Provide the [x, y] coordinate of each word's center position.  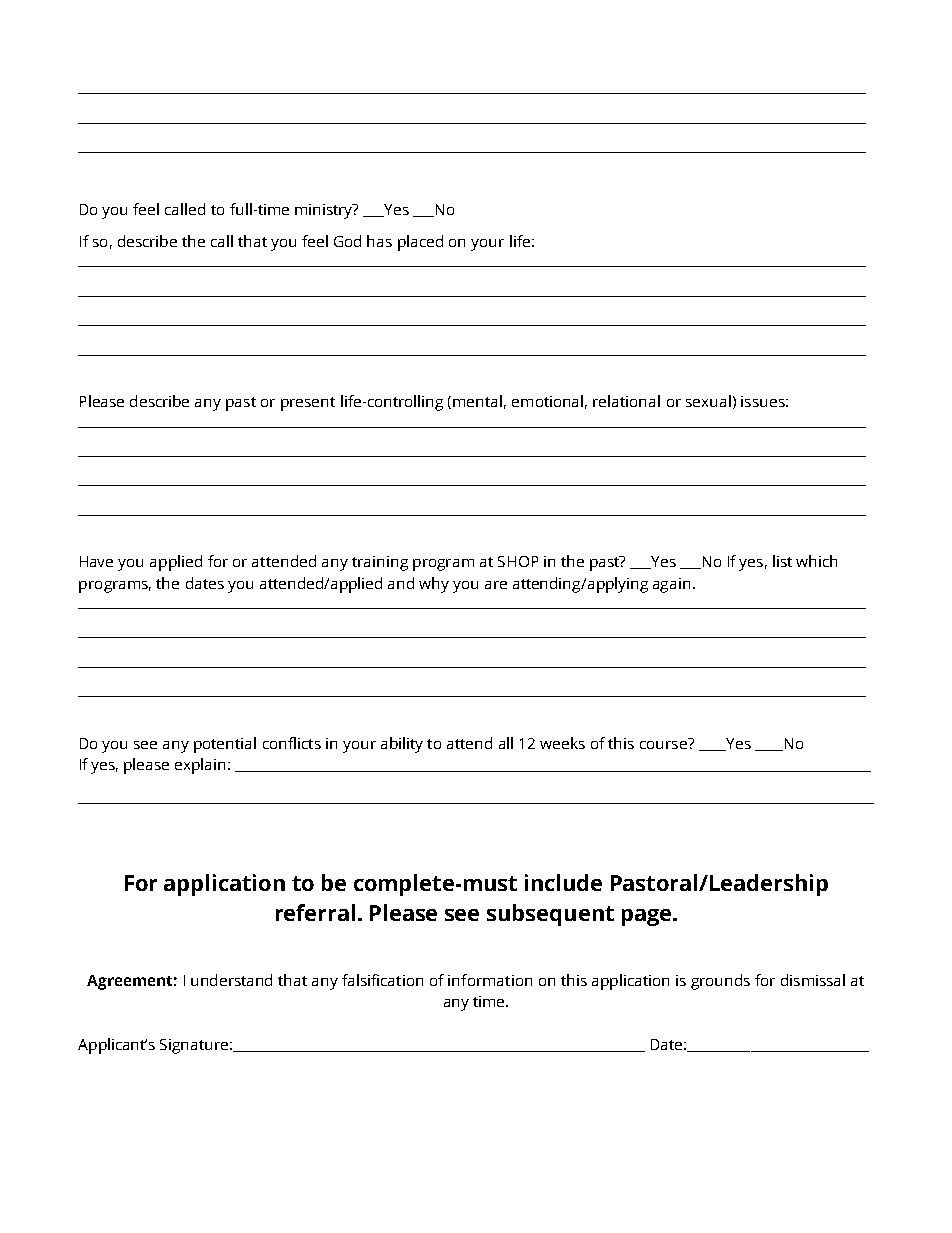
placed [420, 243]
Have [96, 561]
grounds [720, 982]
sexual [708, 401]
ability [402, 745]
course [664, 743]
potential [225, 745]
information [490, 980]
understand [231, 980]
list [782, 561]
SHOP [518, 561]
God [347, 241]
